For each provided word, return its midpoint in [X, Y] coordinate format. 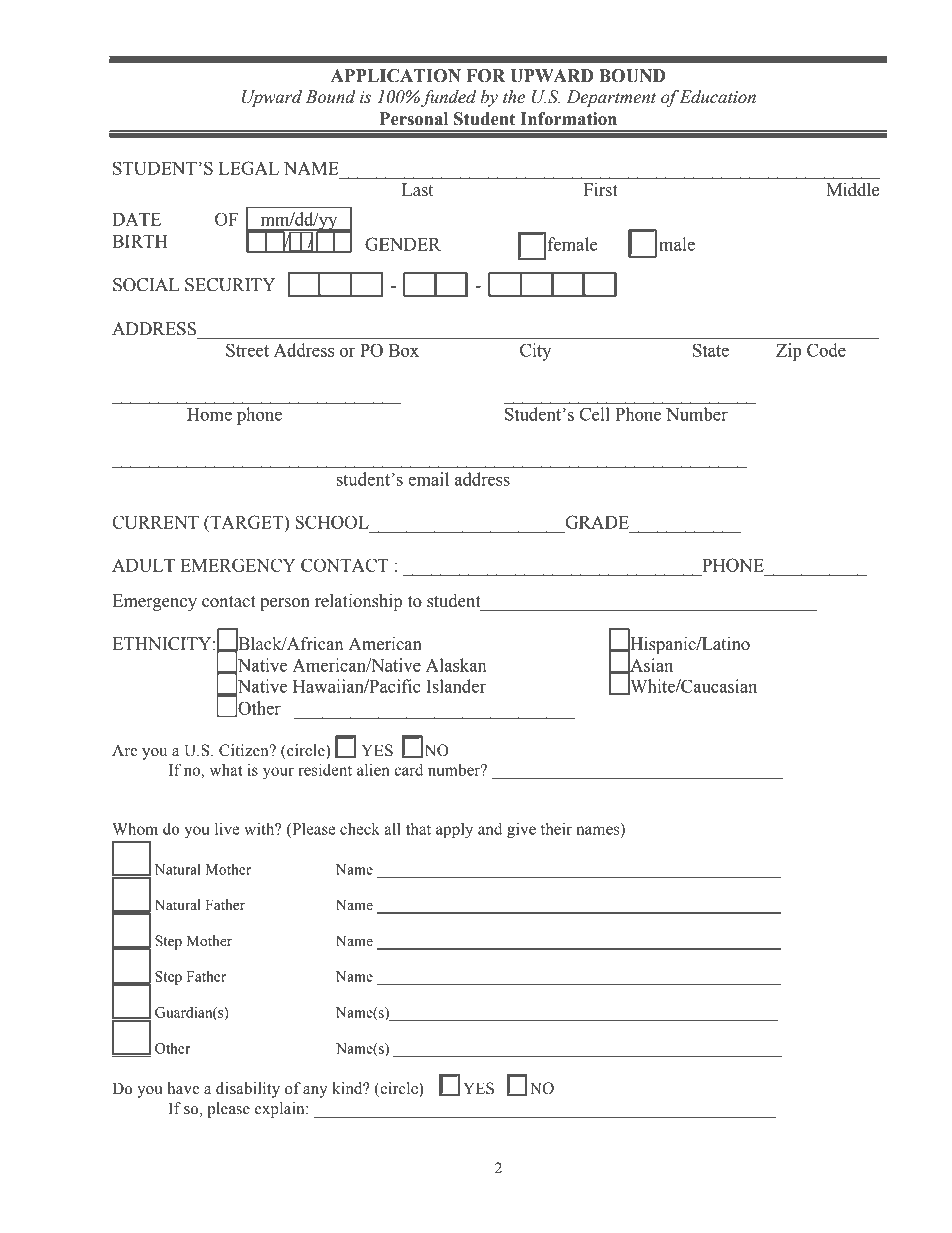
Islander [456, 686]
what [226, 770]
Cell [595, 414]
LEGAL [249, 168]
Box [404, 350]
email [428, 479]
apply [454, 831]
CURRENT [155, 522]
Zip [789, 352]
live [227, 828]
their [556, 828]
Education [718, 97]
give [521, 830]
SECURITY [230, 285]
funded [448, 98]
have [183, 1088]
